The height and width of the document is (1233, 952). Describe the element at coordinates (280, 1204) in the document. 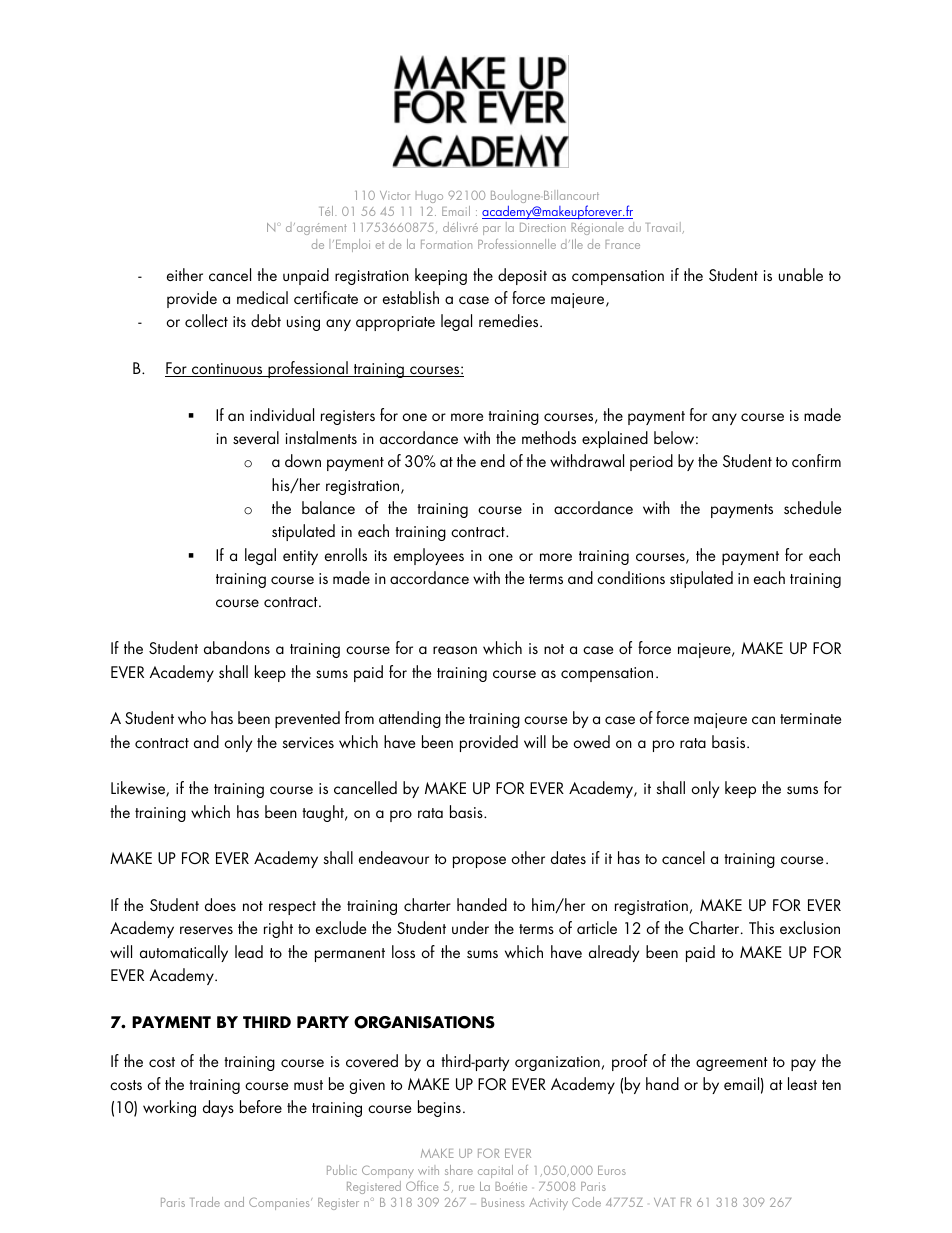

I see `Companies` at that location.
